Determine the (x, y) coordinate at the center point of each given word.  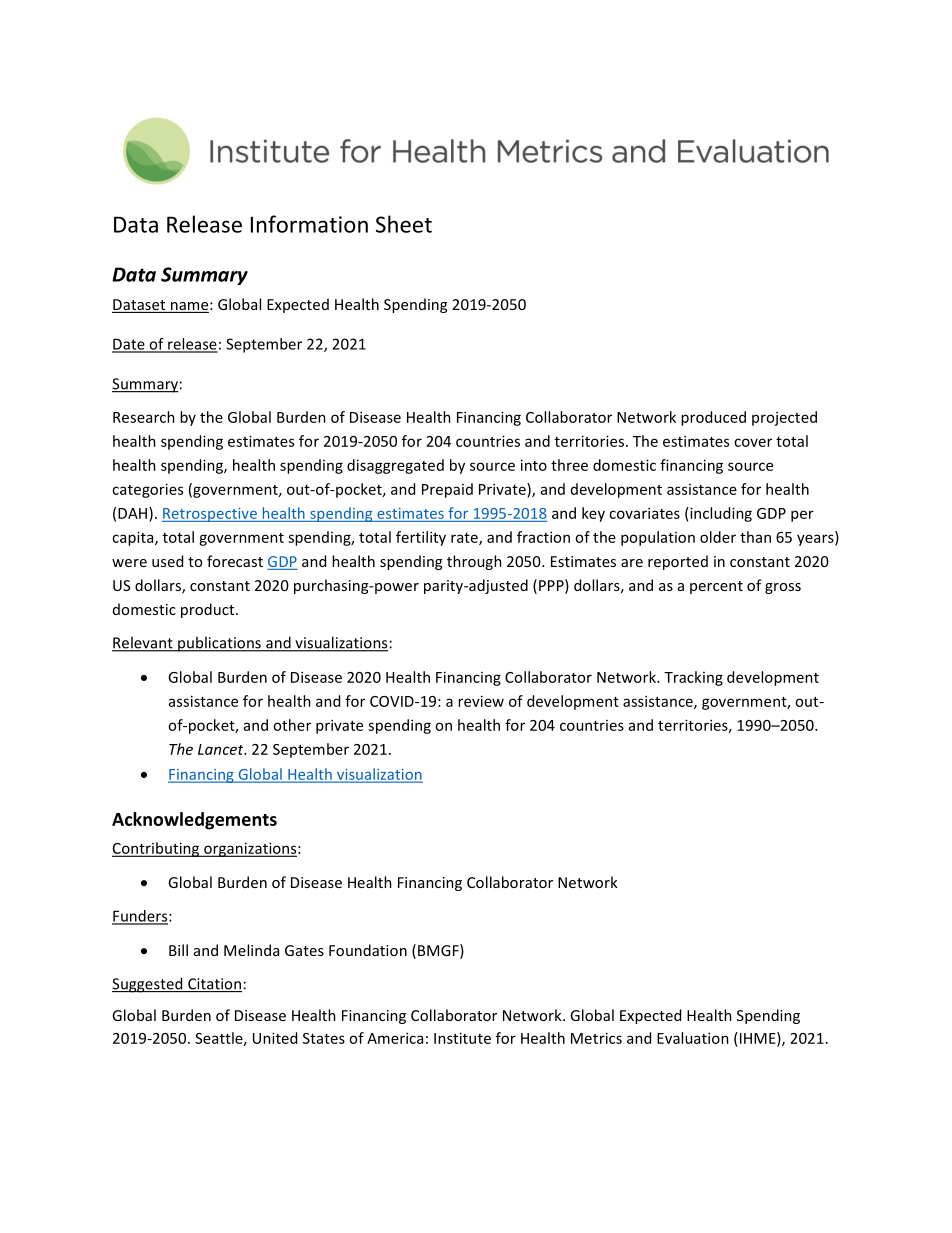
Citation (214, 985)
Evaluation (693, 1038)
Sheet (404, 224)
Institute (462, 1038)
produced (713, 418)
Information (309, 224)
